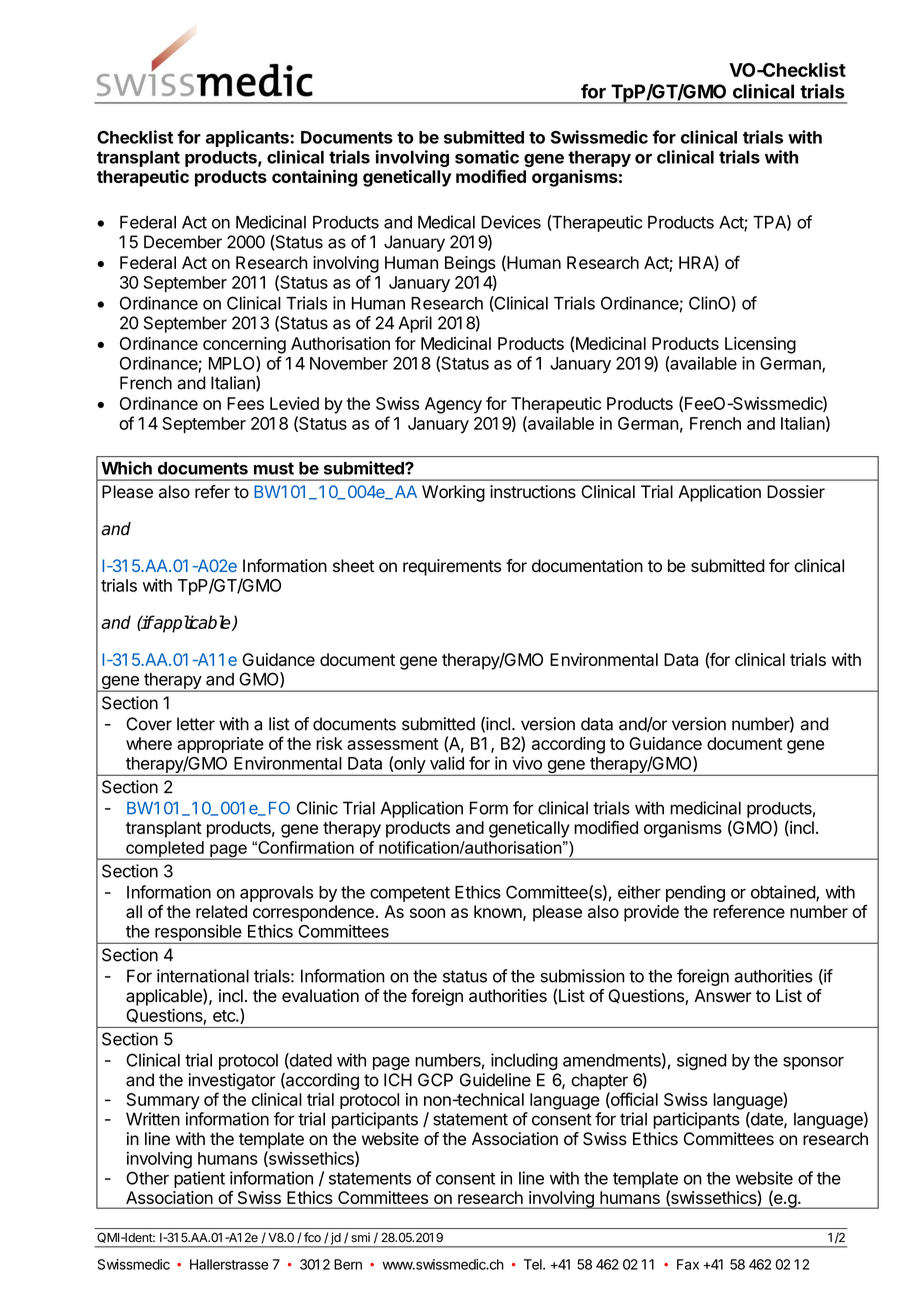 The height and width of the screenshot is (1308, 924). What do you see at coordinates (527, 763) in the screenshot?
I see `vivo` at bounding box center [527, 763].
